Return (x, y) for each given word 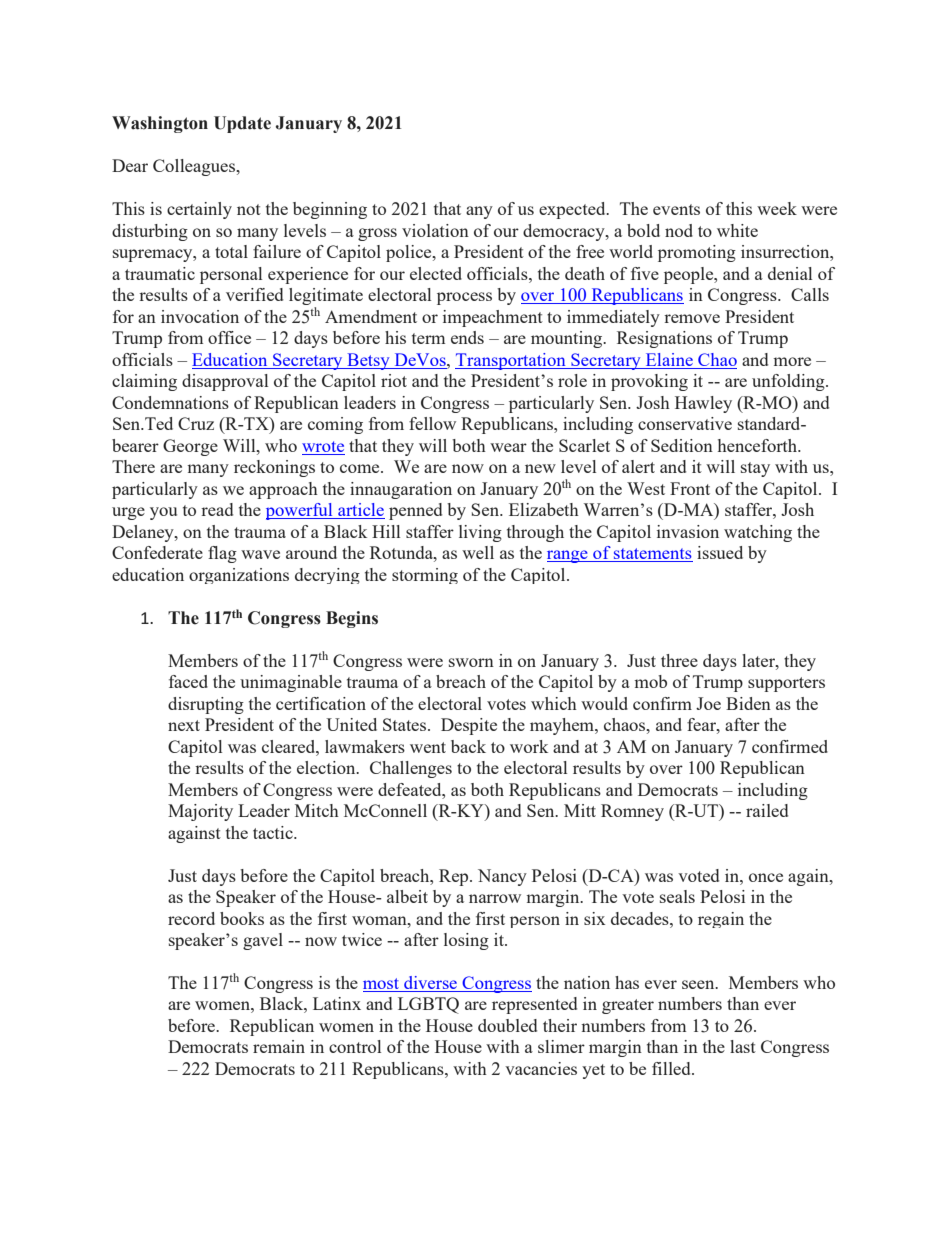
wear (508, 447)
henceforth (758, 445)
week (777, 208)
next (184, 725)
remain (279, 1046)
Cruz (196, 423)
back (468, 746)
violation (435, 230)
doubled (507, 1025)
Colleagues (195, 167)
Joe (708, 703)
